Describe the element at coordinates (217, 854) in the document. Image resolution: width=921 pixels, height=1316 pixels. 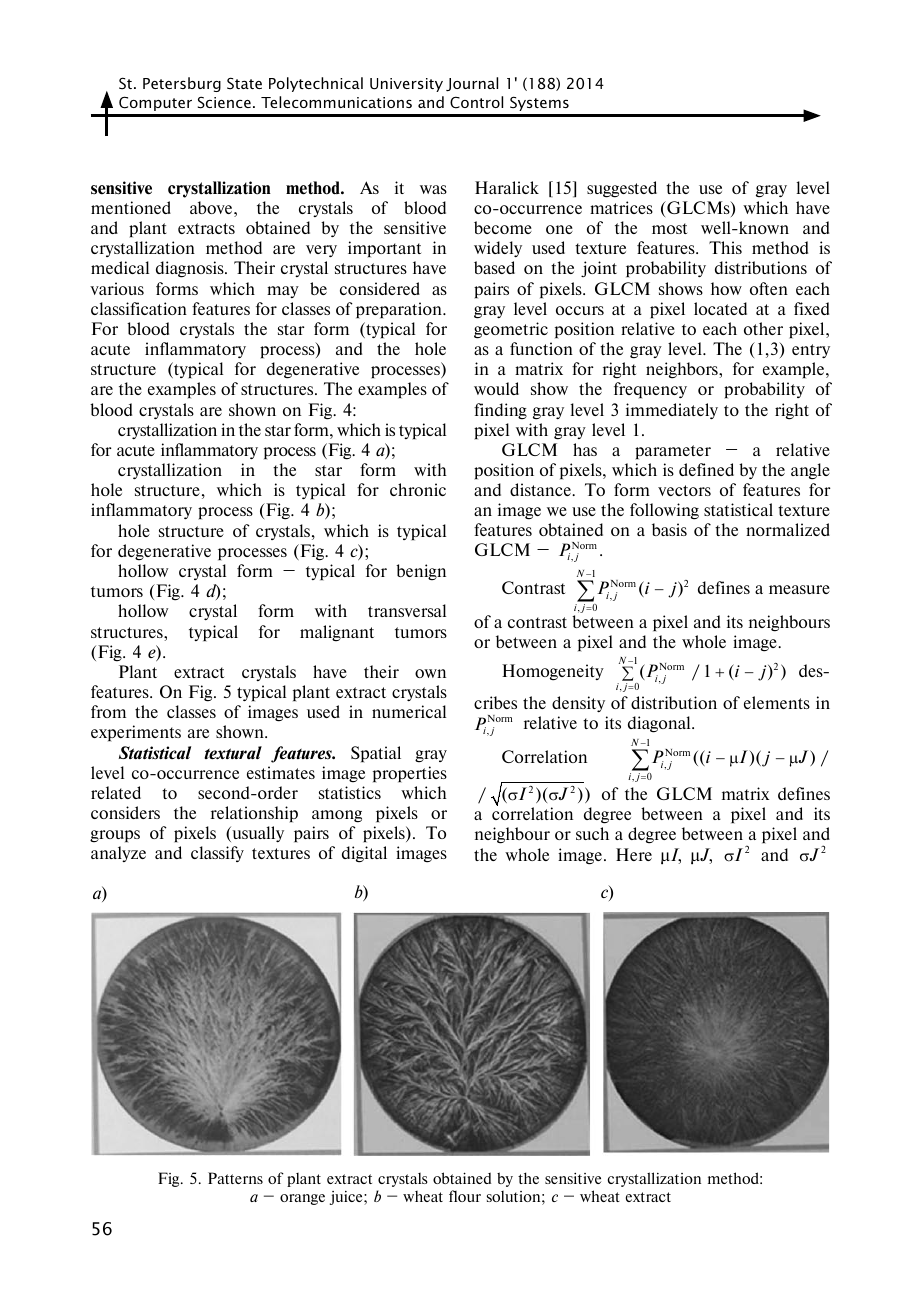
I see `classify` at that location.
